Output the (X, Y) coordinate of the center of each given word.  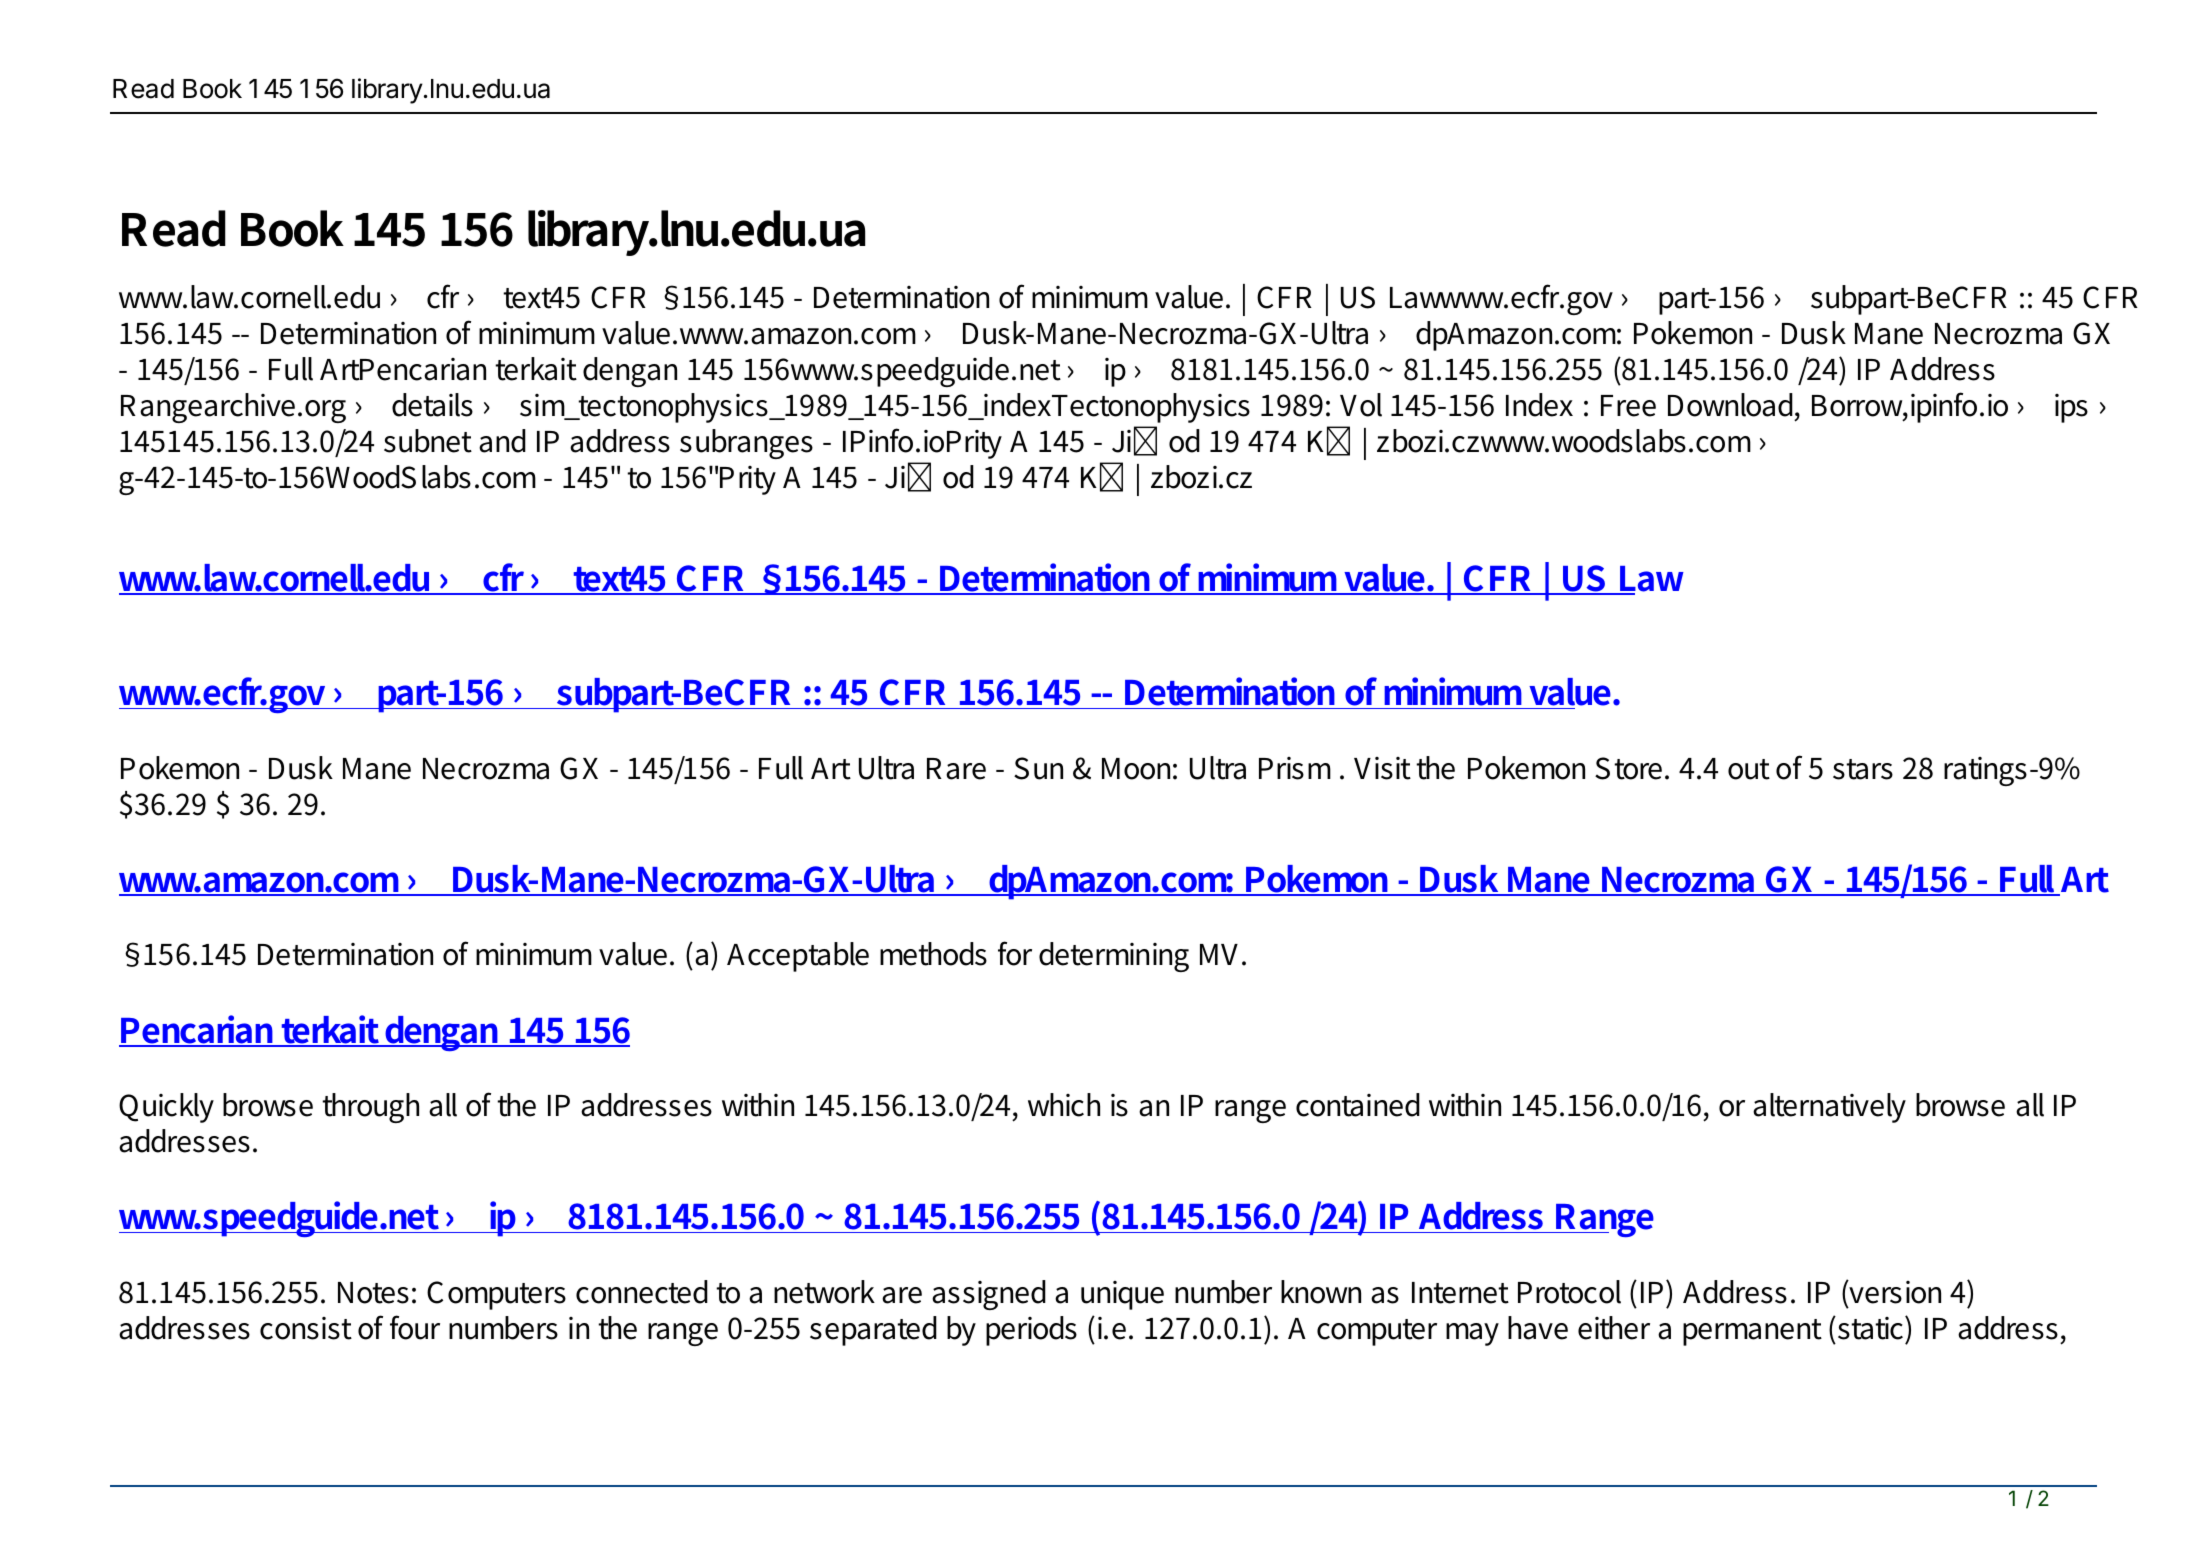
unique (1122, 1295)
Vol (1361, 405)
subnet (428, 441)
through (370, 1108)
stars (1863, 769)
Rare (956, 769)
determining (1114, 957)
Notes (373, 1293)
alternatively (1829, 1108)
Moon (1136, 769)
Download (1730, 405)
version (1894, 1292)
